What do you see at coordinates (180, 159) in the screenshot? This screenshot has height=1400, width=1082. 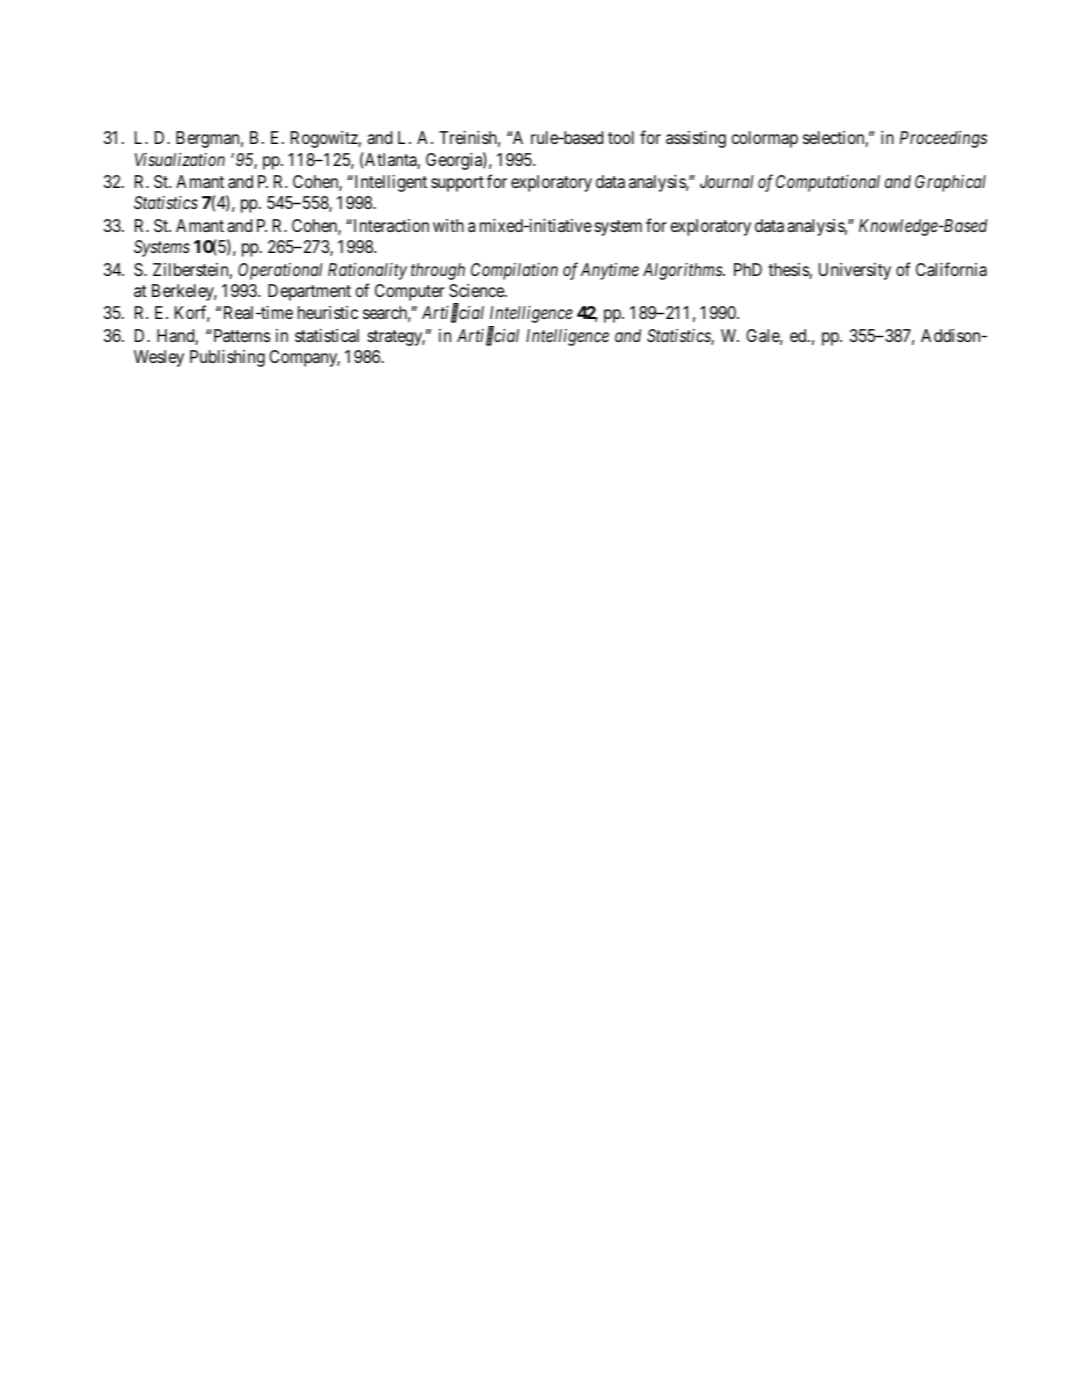 I see `Visualization` at bounding box center [180, 159].
